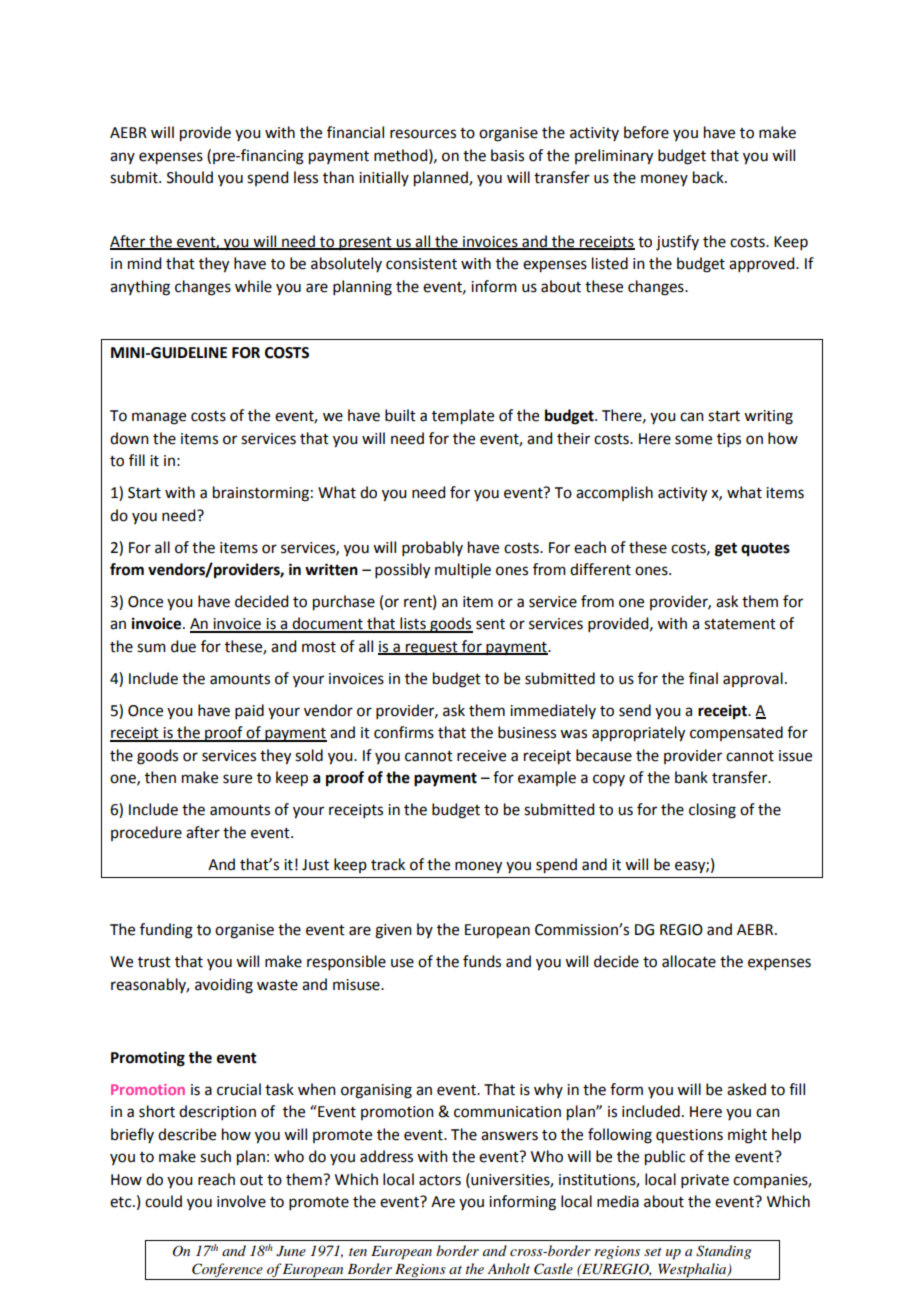 The height and width of the image is (1308, 924). What do you see at coordinates (249, 711) in the image?
I see `paid` at bounding box center [249, 711].
